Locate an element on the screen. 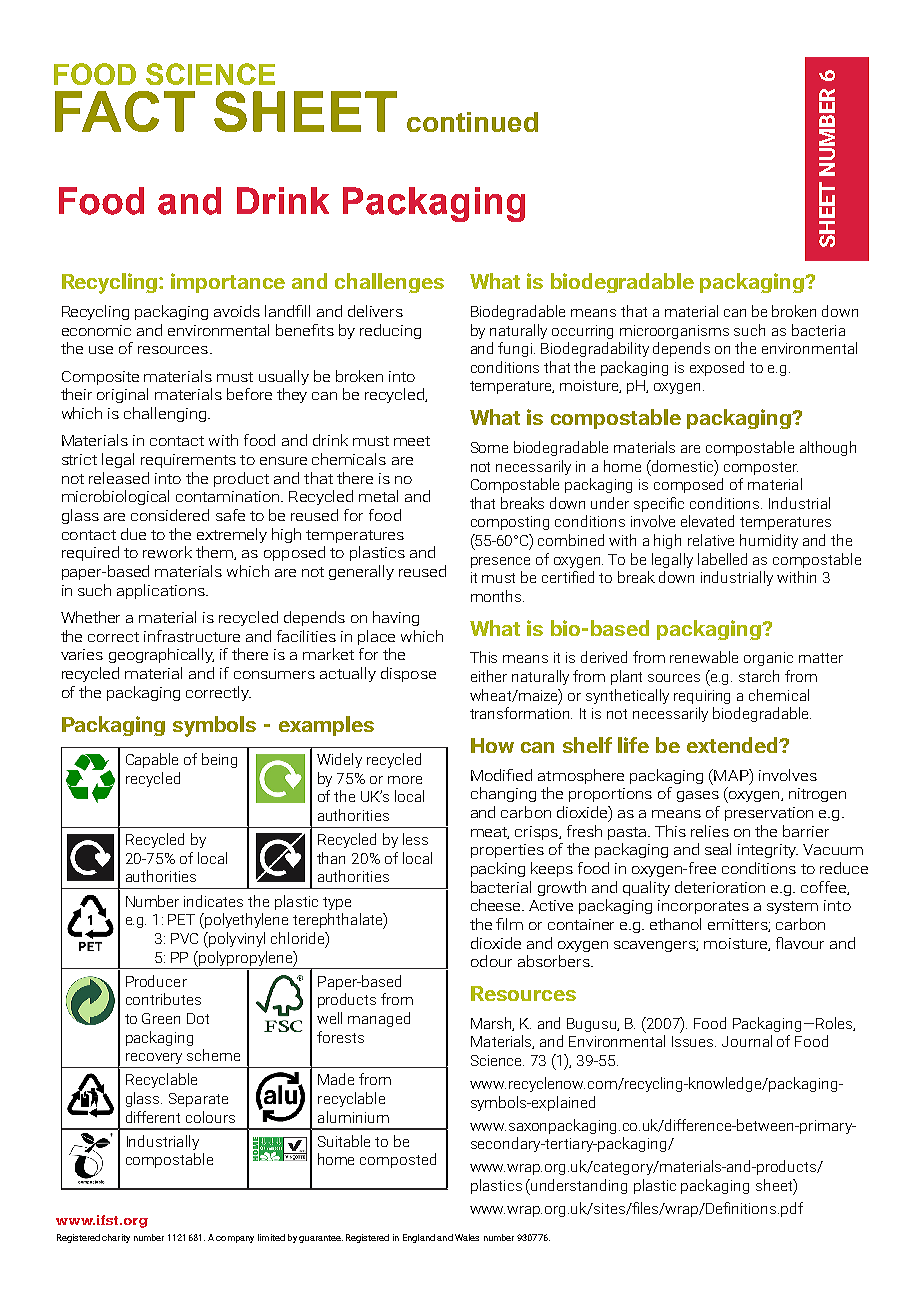 This screenshot has width=924, height=1308. Wales is located at coordinates (467, 1237).
